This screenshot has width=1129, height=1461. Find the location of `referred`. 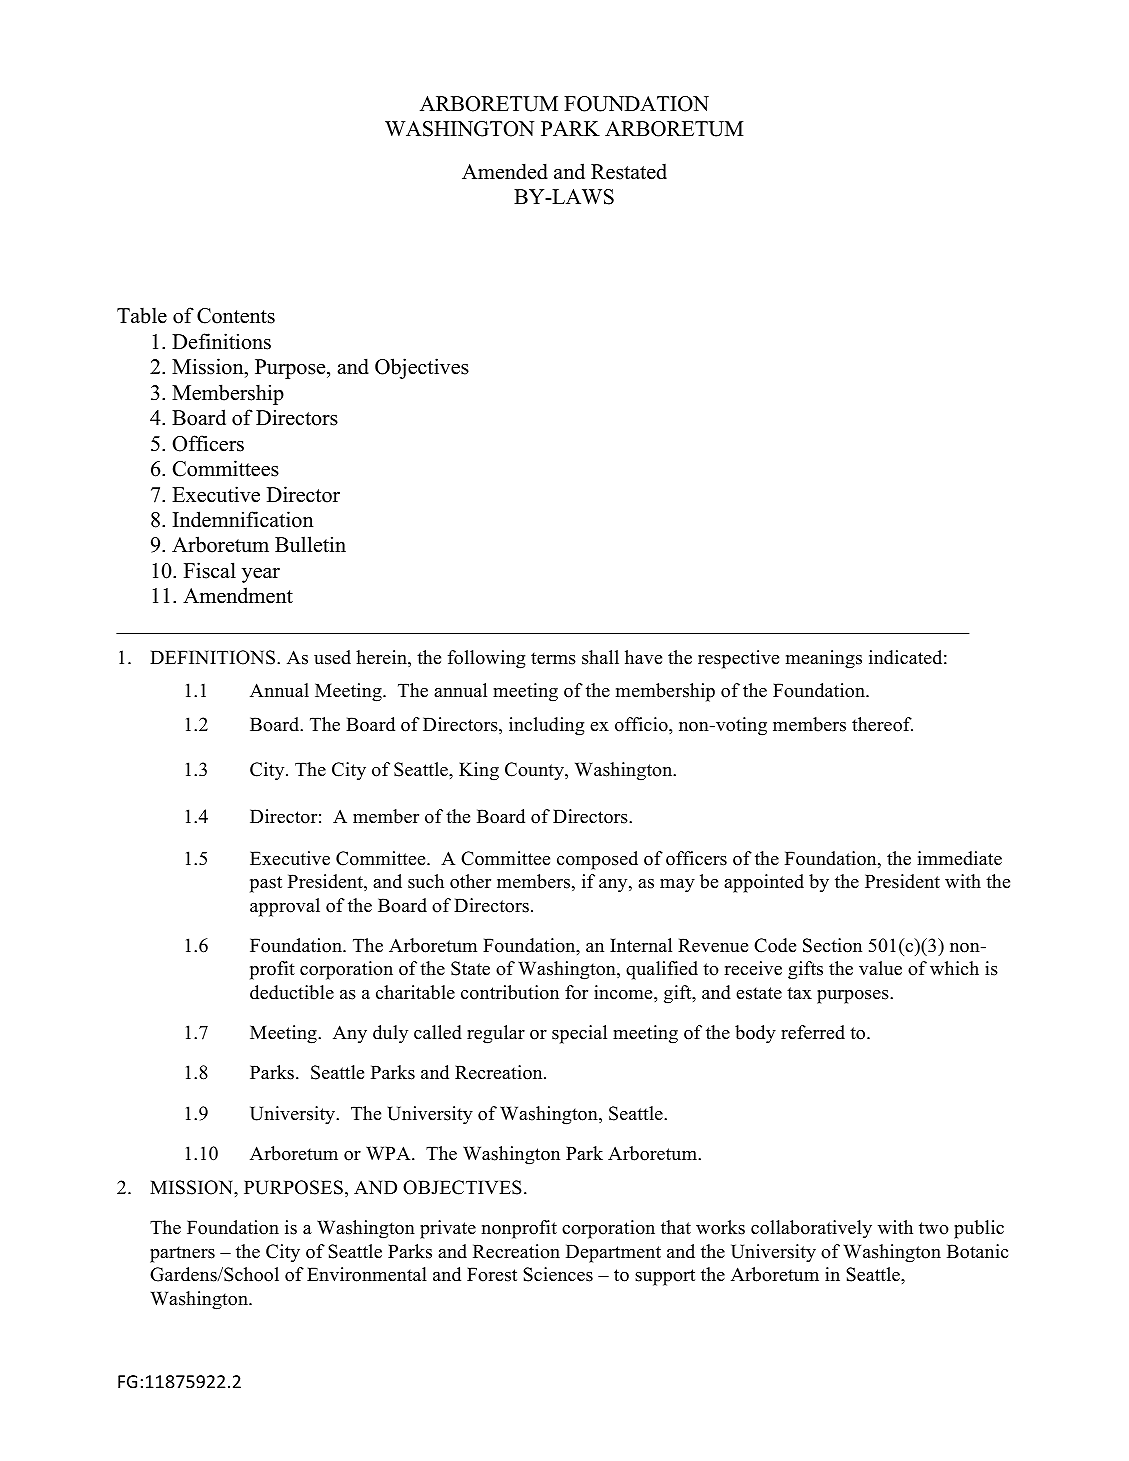

referred is located at coordinates (813, 1032).
